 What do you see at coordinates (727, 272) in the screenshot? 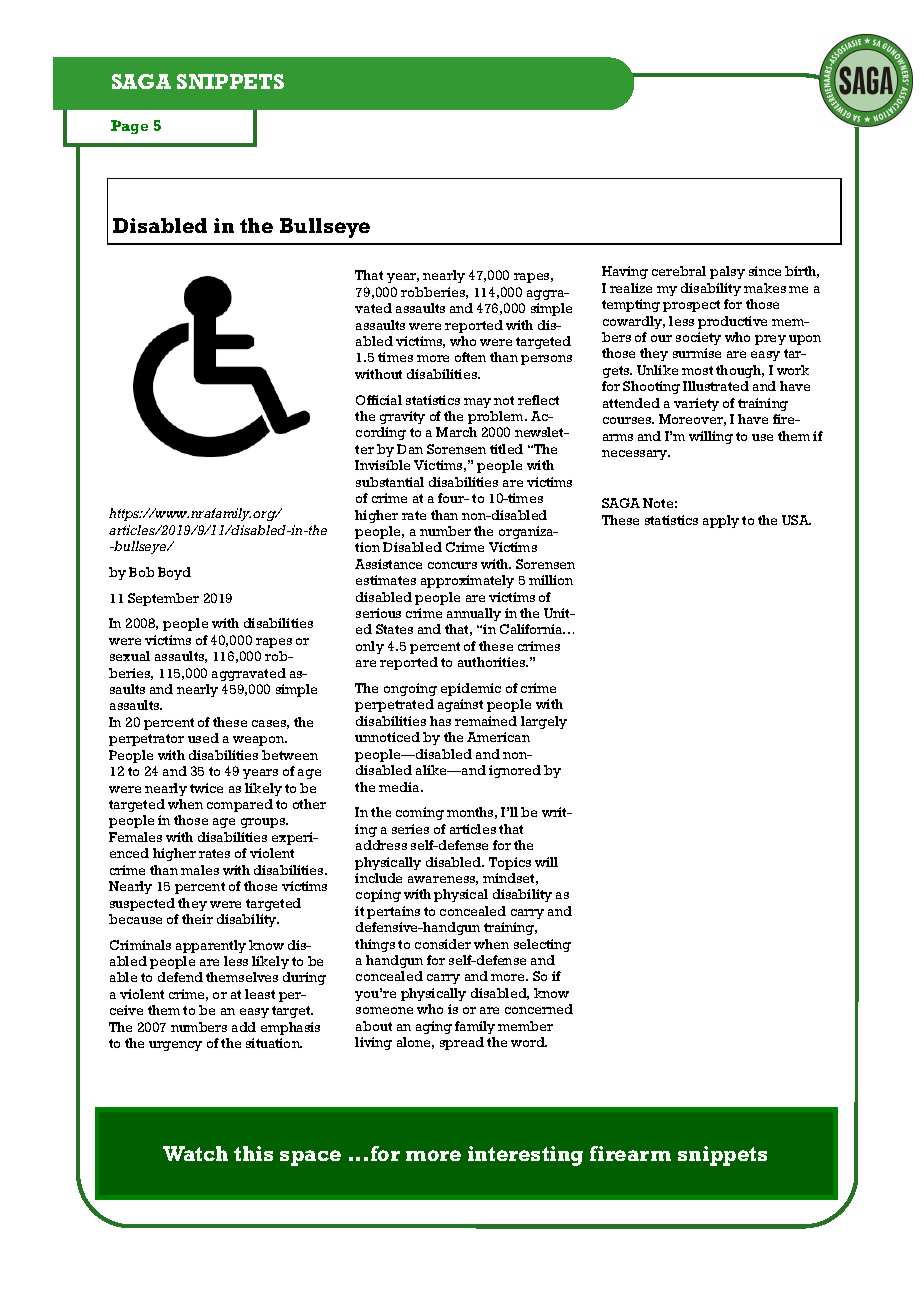
I see `palsy` at bounding box center [727, 272].
